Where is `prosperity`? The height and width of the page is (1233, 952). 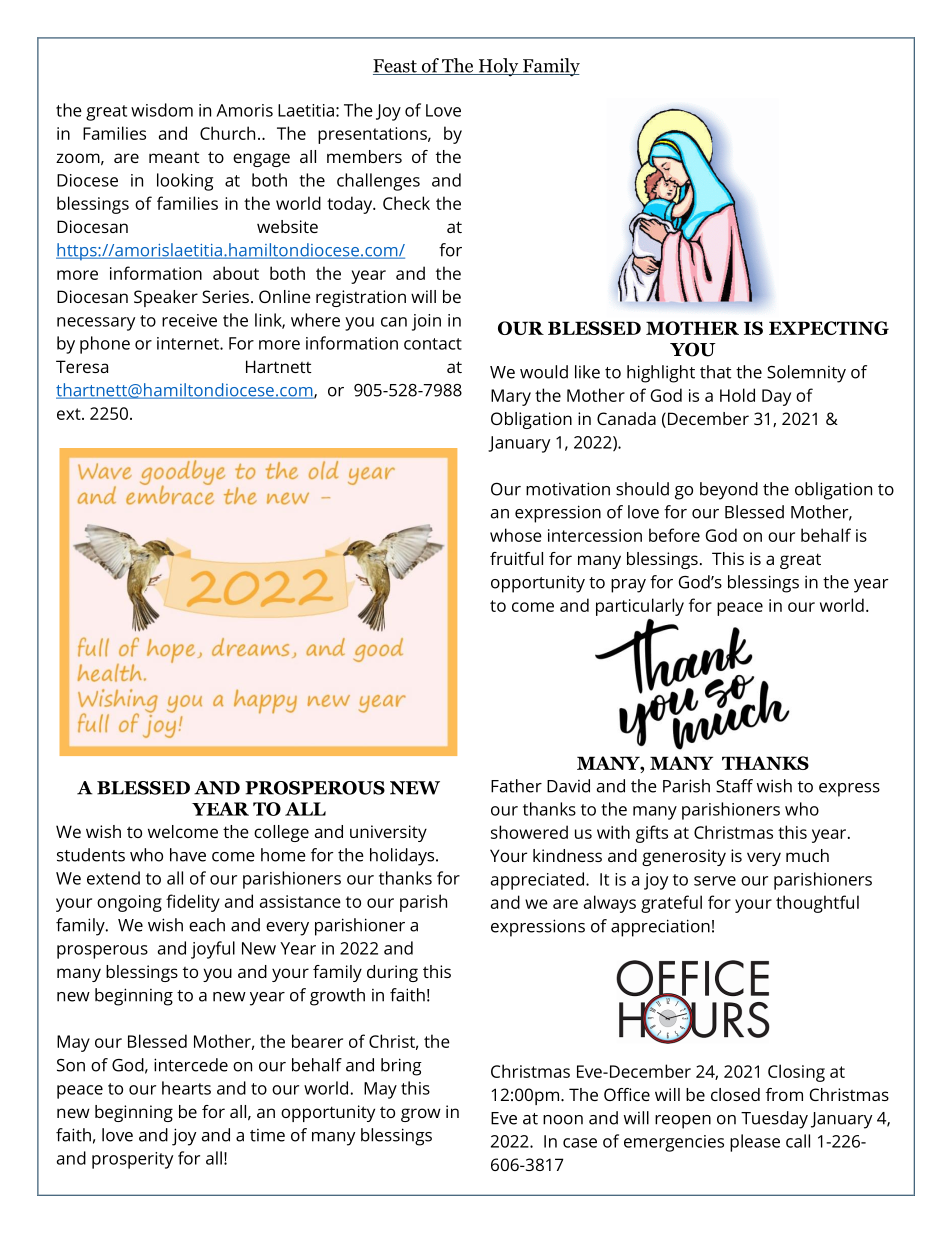 prosperity is located at coordinates (132, 1160).
